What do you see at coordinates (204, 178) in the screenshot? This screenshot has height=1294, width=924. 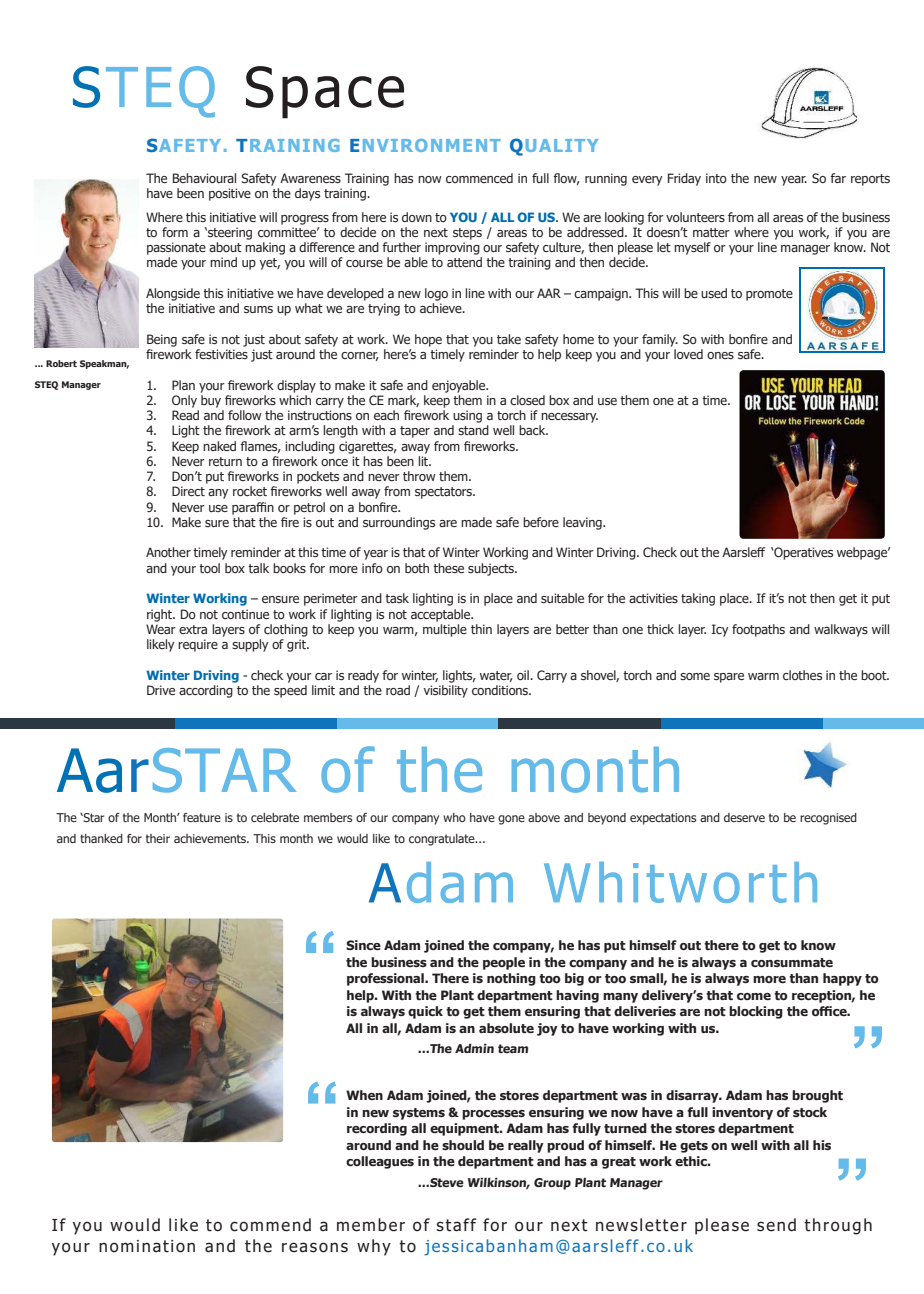 I see `Behavioural` at bounding box center [204, 178].
